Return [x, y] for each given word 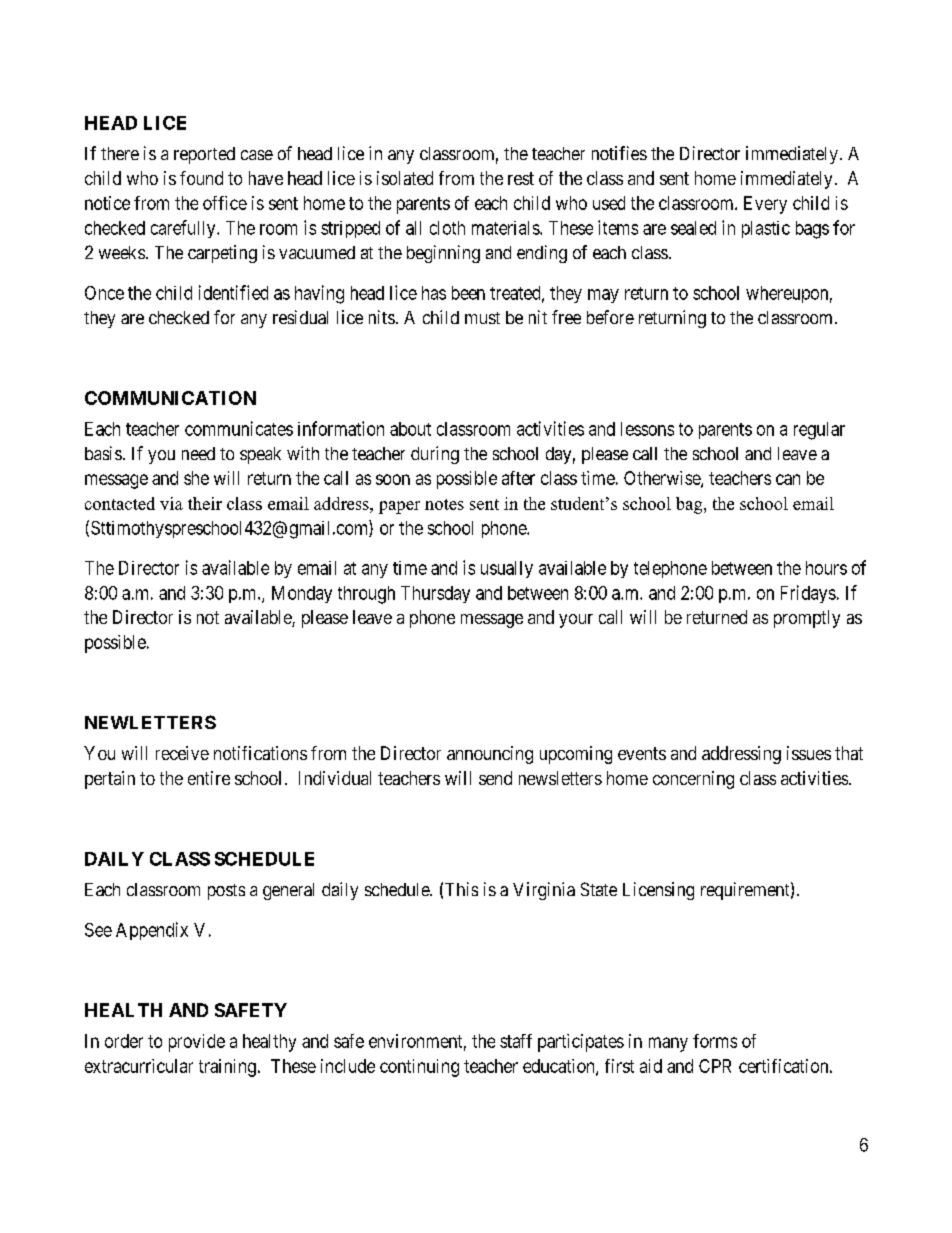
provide [197, 1043]
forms [715, 1041]
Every [765, 205]
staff [516, 1041]
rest [521, 178]
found [201, 178]
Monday [302, 594]
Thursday [435, 594]
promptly [807, 619]
